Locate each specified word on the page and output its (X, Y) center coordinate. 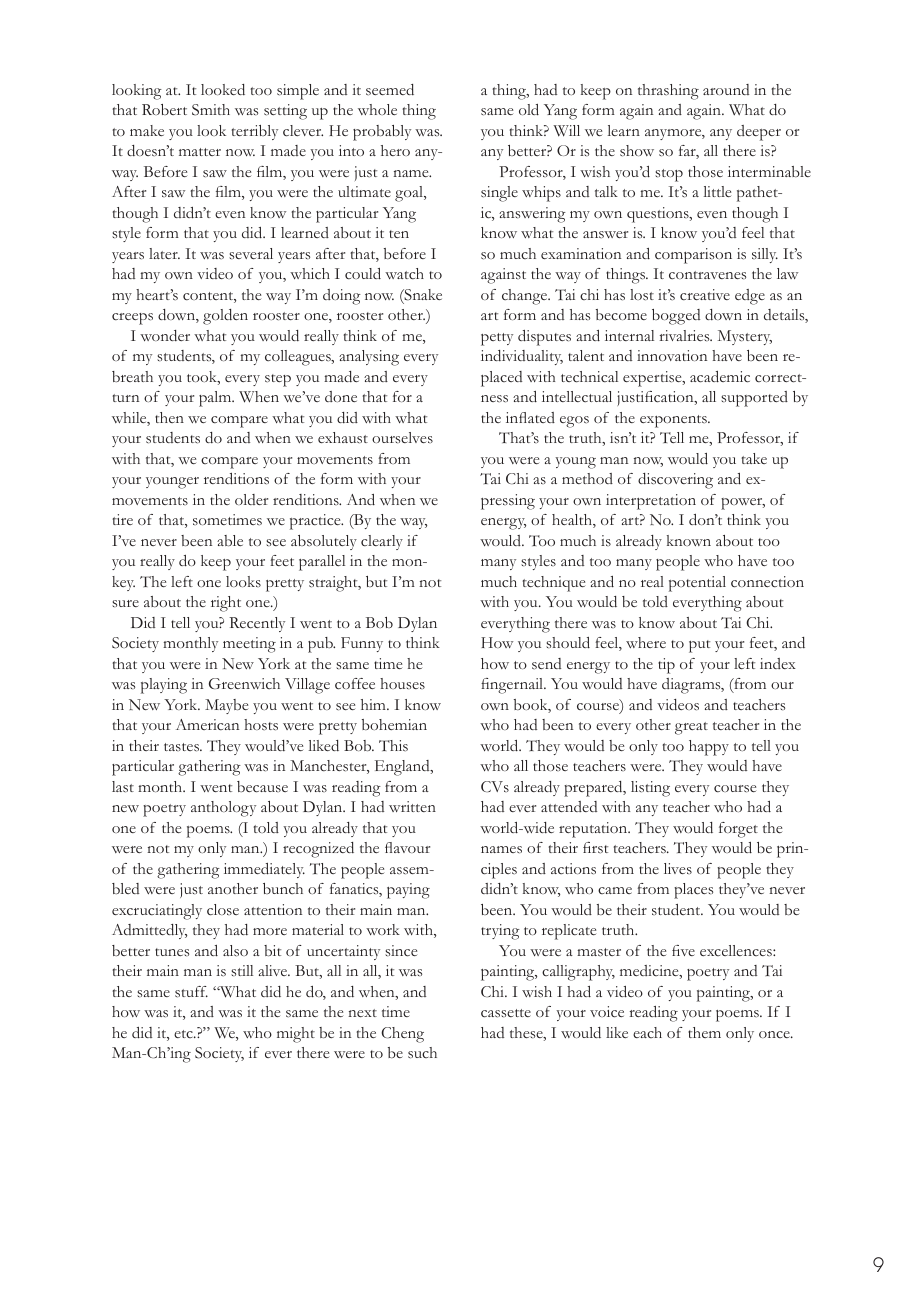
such (422, 1053)
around (726, 89)
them (704, 1032)
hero (395, 150)
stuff (191, 992)
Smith (211, 110)
